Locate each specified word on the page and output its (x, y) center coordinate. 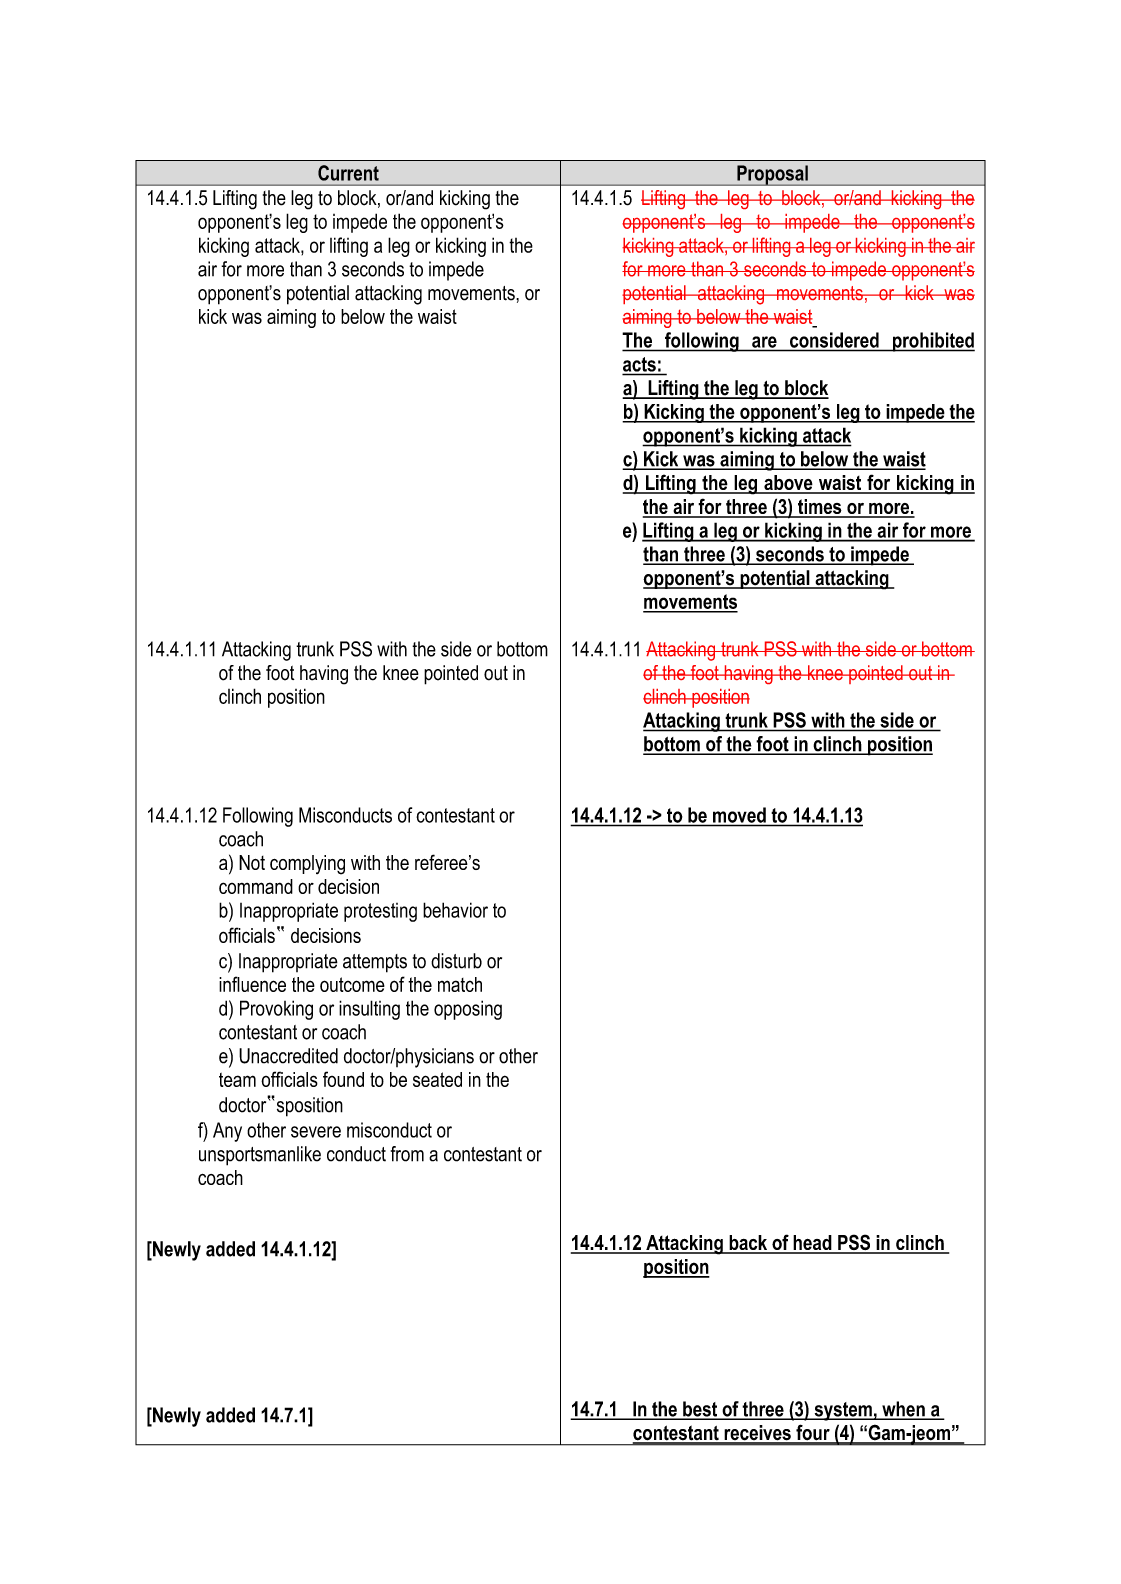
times (820, 508)
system (843, 1411)
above (788, 484)
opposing (468, 1010)
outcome (352, 984)
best (700, 1410)
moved (739, 815)
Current (348, 173)
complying (307, 865)
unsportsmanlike (260, 1156)
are (764, 342)
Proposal (772, 175)
